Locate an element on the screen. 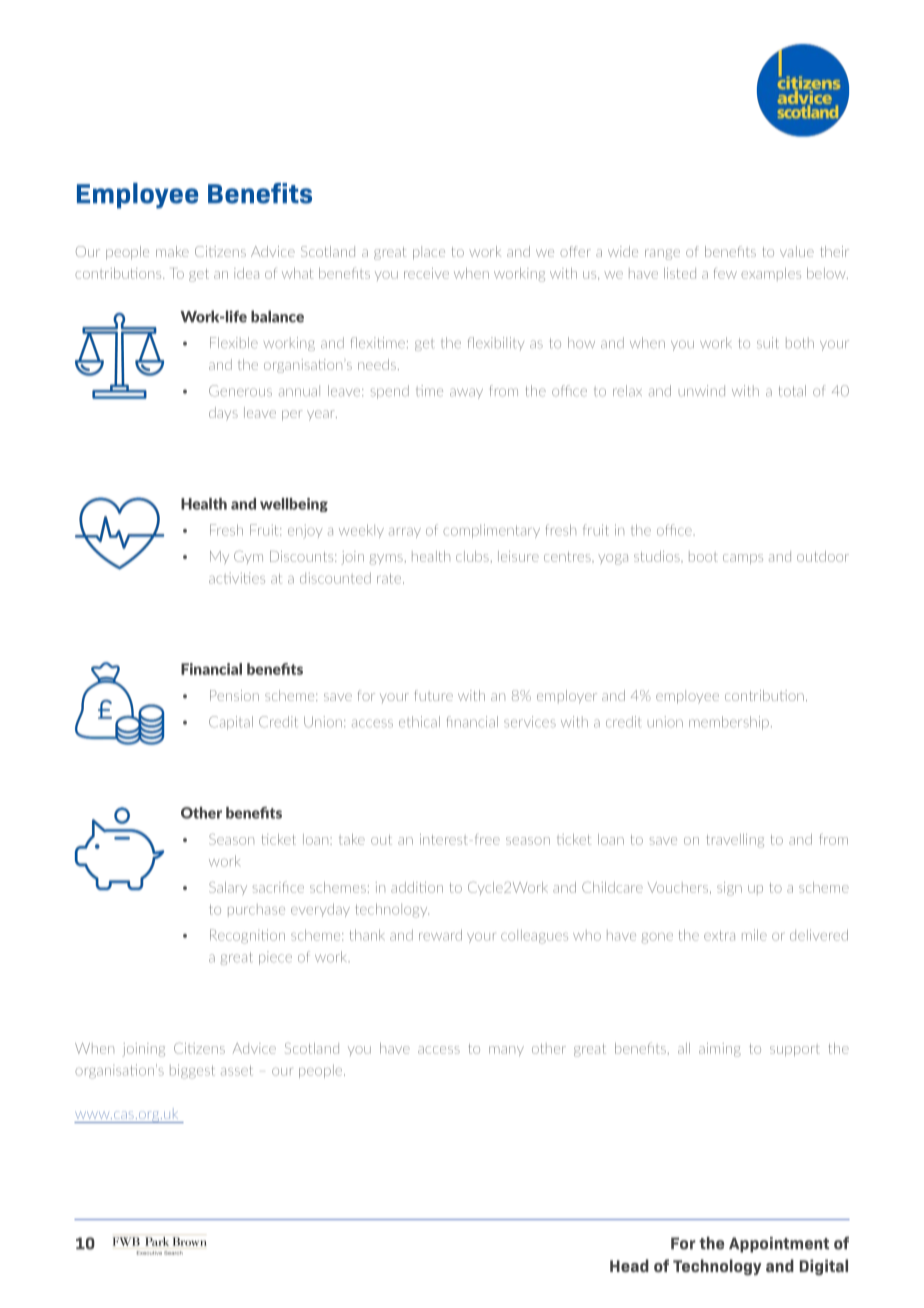 This screenshot has height=1308, width=924. wellbeing is located at coordinates (294, 505).
